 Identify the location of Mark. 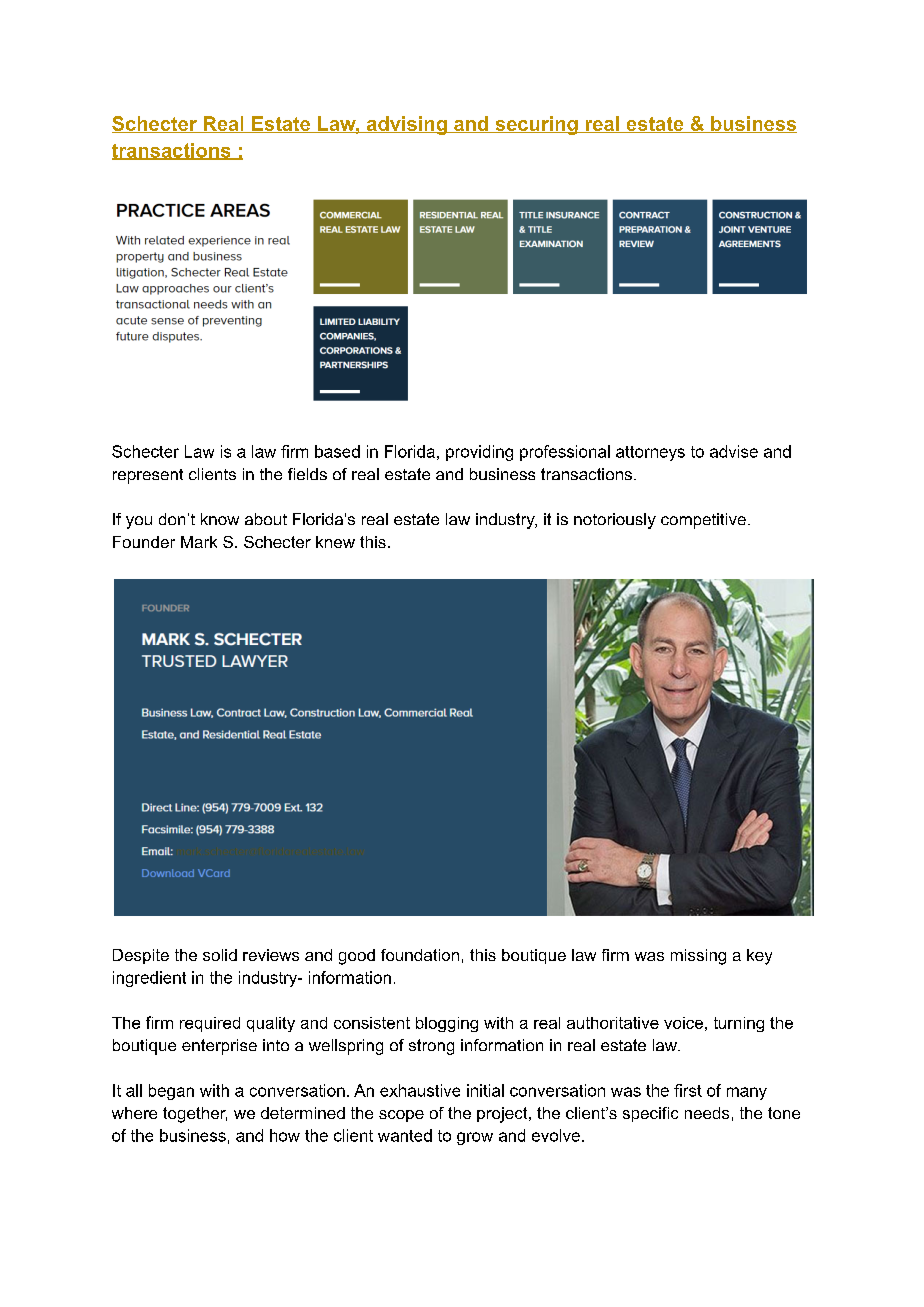
(199, 542).
